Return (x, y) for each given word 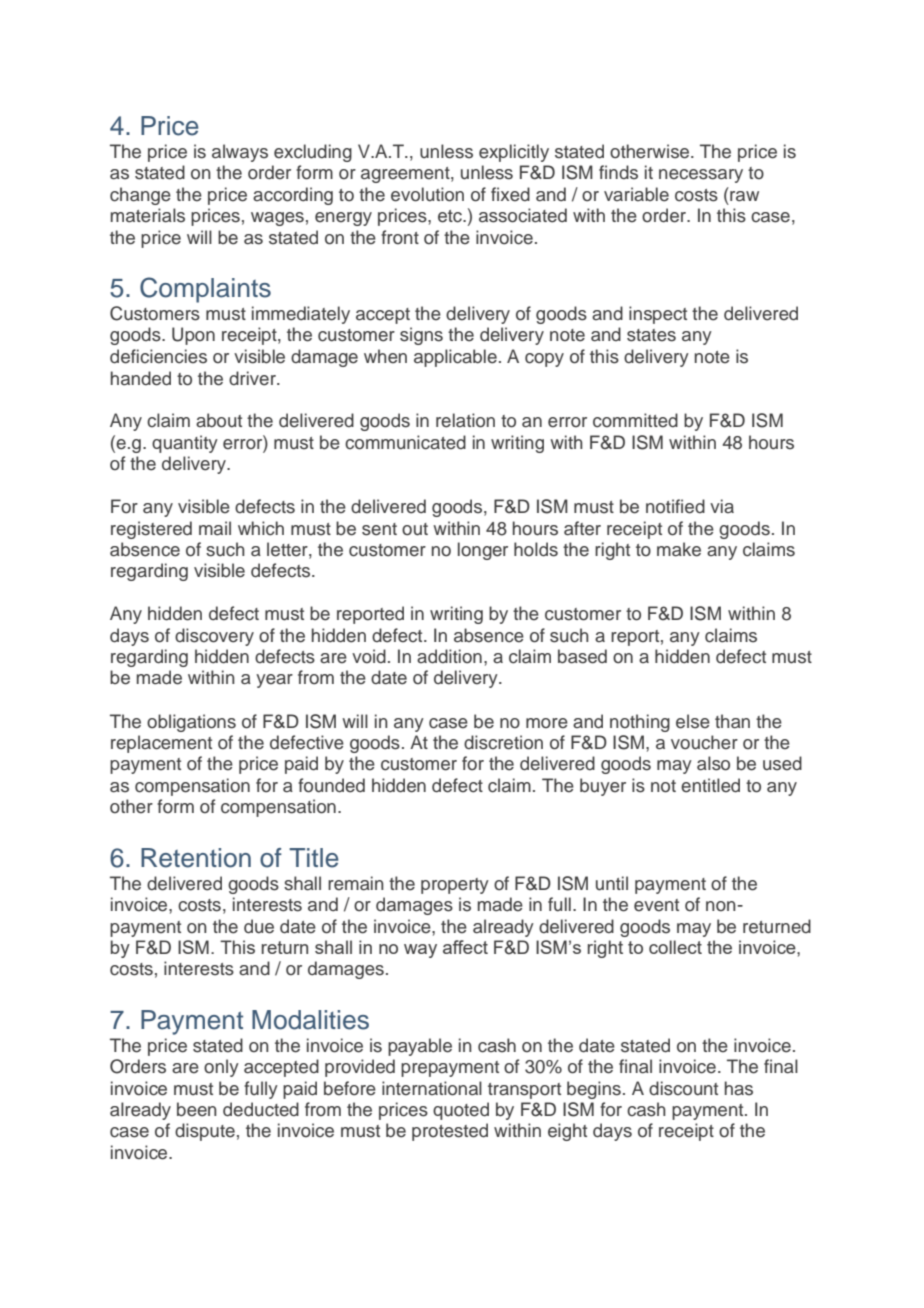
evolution (427, 194)
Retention (196, 858)
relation (465, 420)
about (219, 420)
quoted (461, 1111)
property (455, 886)
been (197, 1109)
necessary (701, 176)
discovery (214, 637)
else (693, 721)
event (656, 905)
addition (449, 656)
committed (635, 420)
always (240, 153)
